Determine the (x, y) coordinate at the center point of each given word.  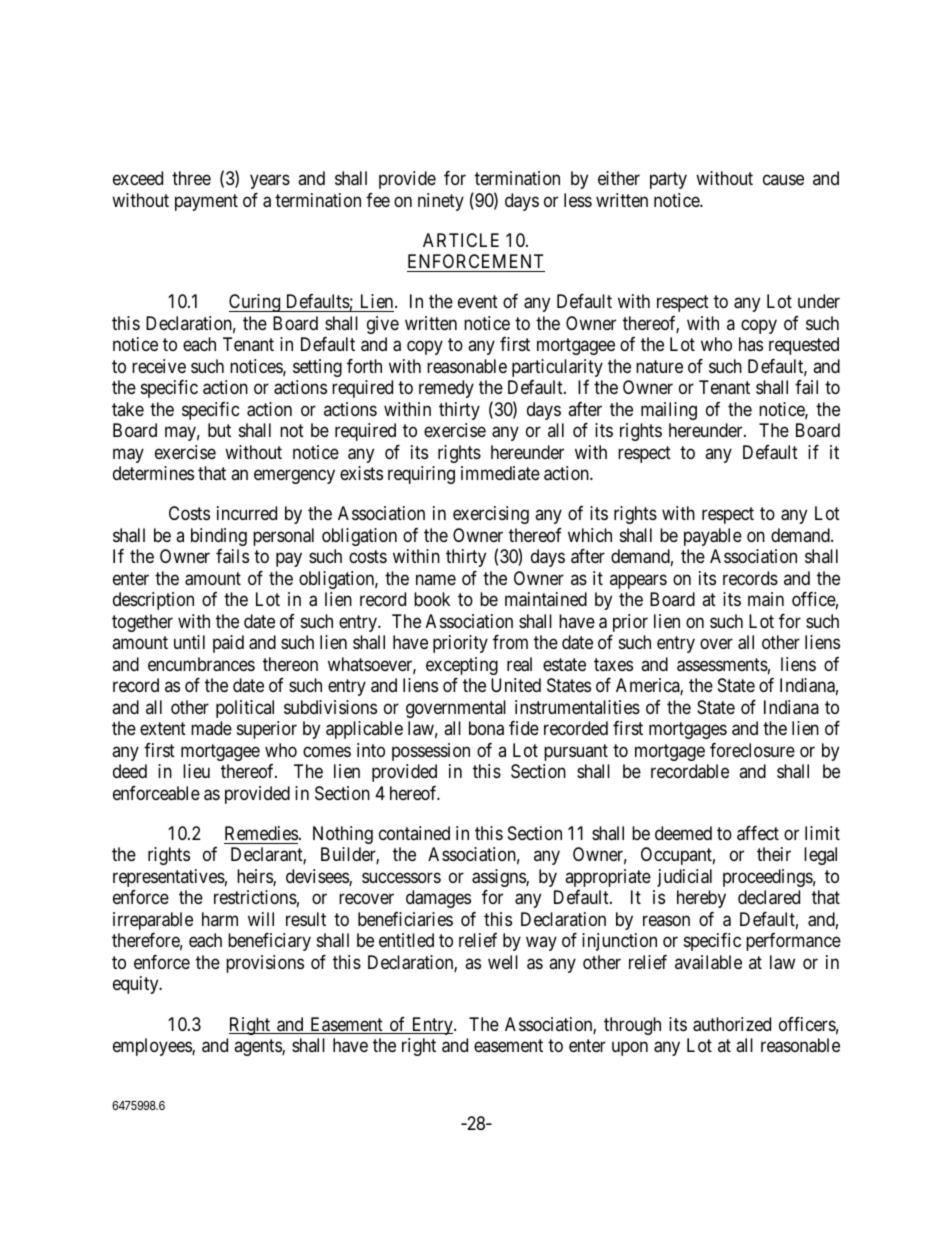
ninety (441, 202)
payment (206, 202)
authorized (732, 1024)
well (503, 962)
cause (783, 179)
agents (258, 1047)
